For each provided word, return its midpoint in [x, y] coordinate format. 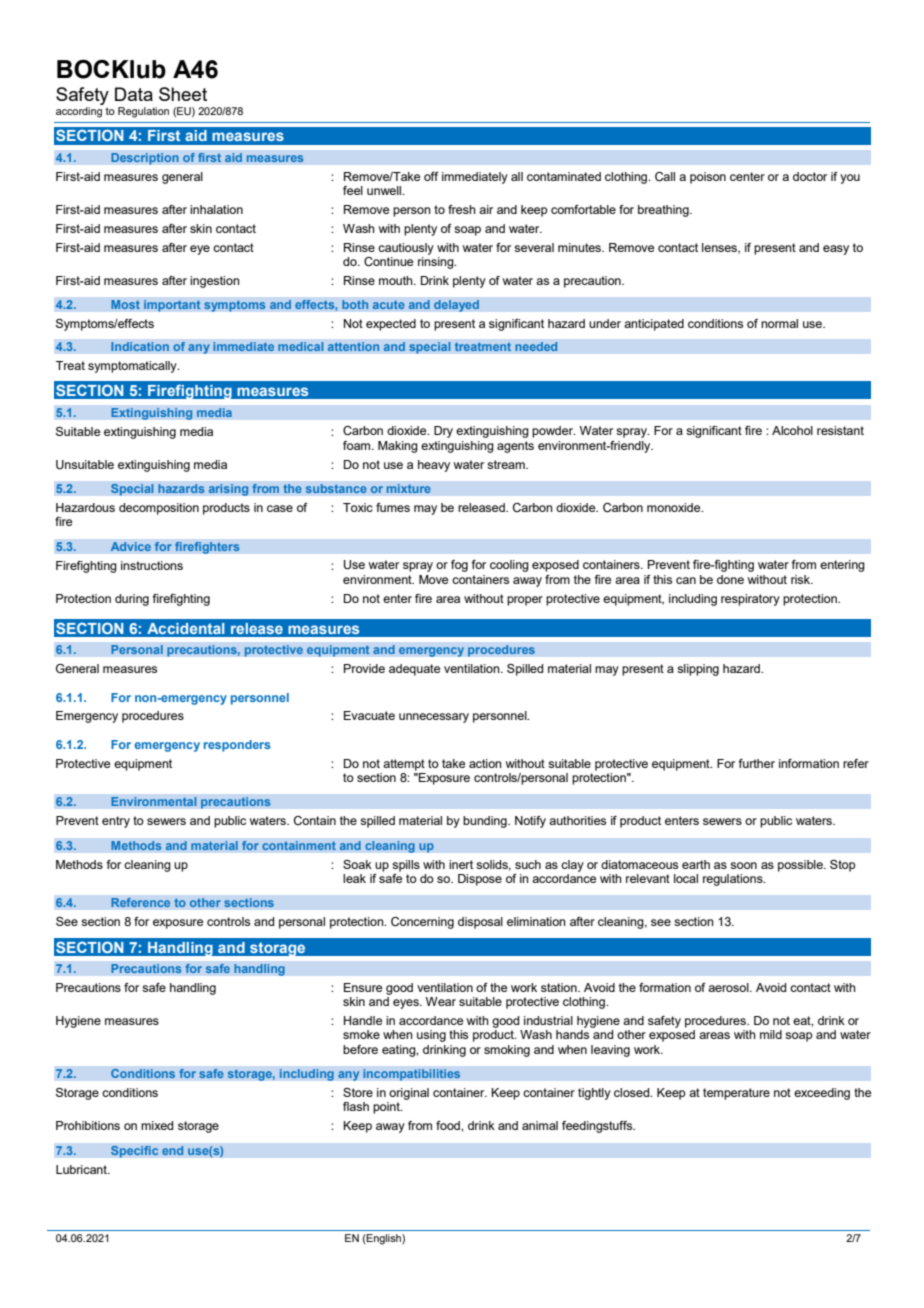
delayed [456, 306]
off [431, 176]
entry [116, 822]
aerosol [729, 987]
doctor [810, 176]
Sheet [183, 94]
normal [779, 323]
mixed [157, 1125]
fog [459, 566]
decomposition [159, 509]
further [756, 763]
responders [237, 746]
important [172, 306]
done [730, 579]
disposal [480, 923]
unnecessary [434, 718]
